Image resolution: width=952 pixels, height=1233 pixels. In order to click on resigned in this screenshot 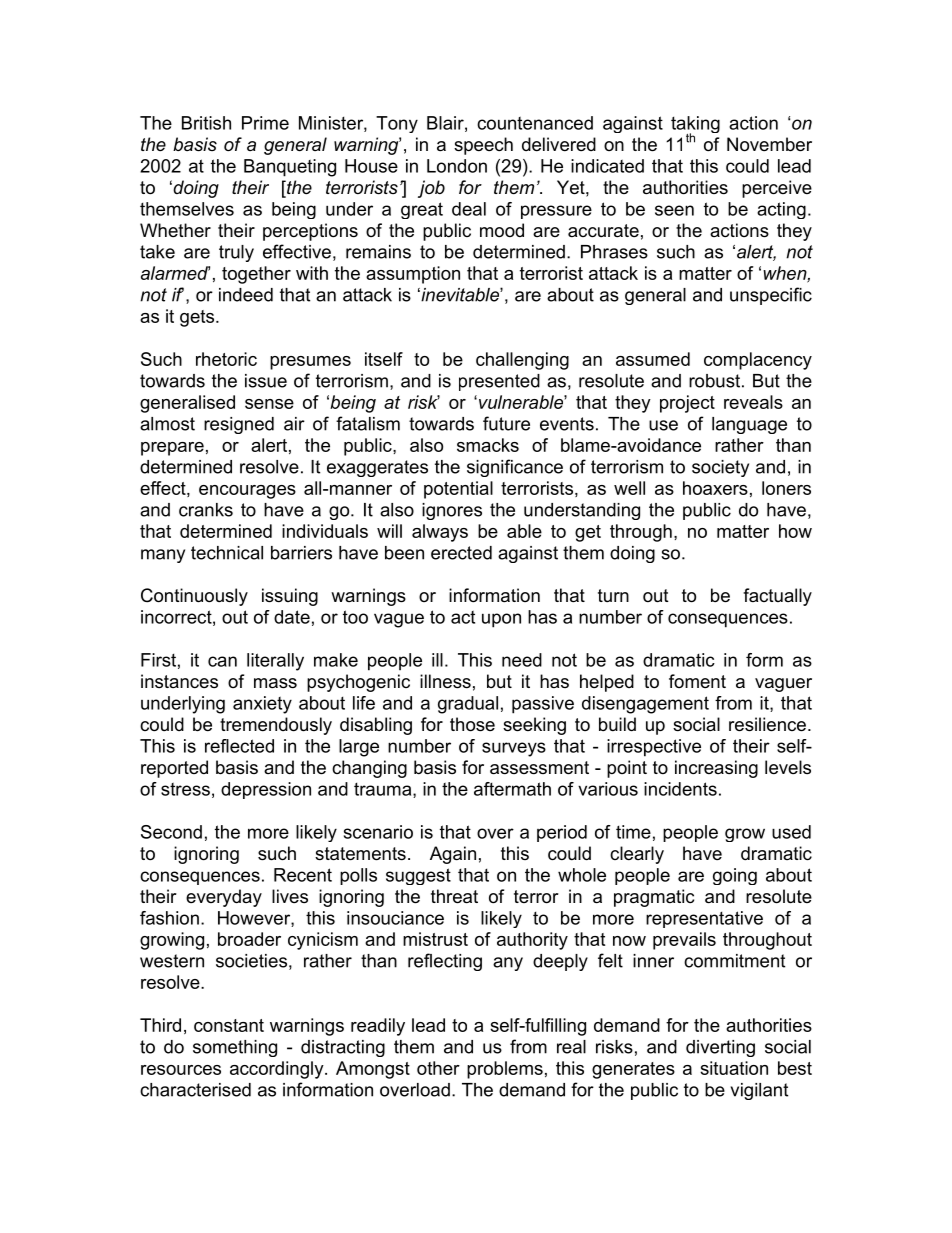, I will do `click(239, 425)`.
